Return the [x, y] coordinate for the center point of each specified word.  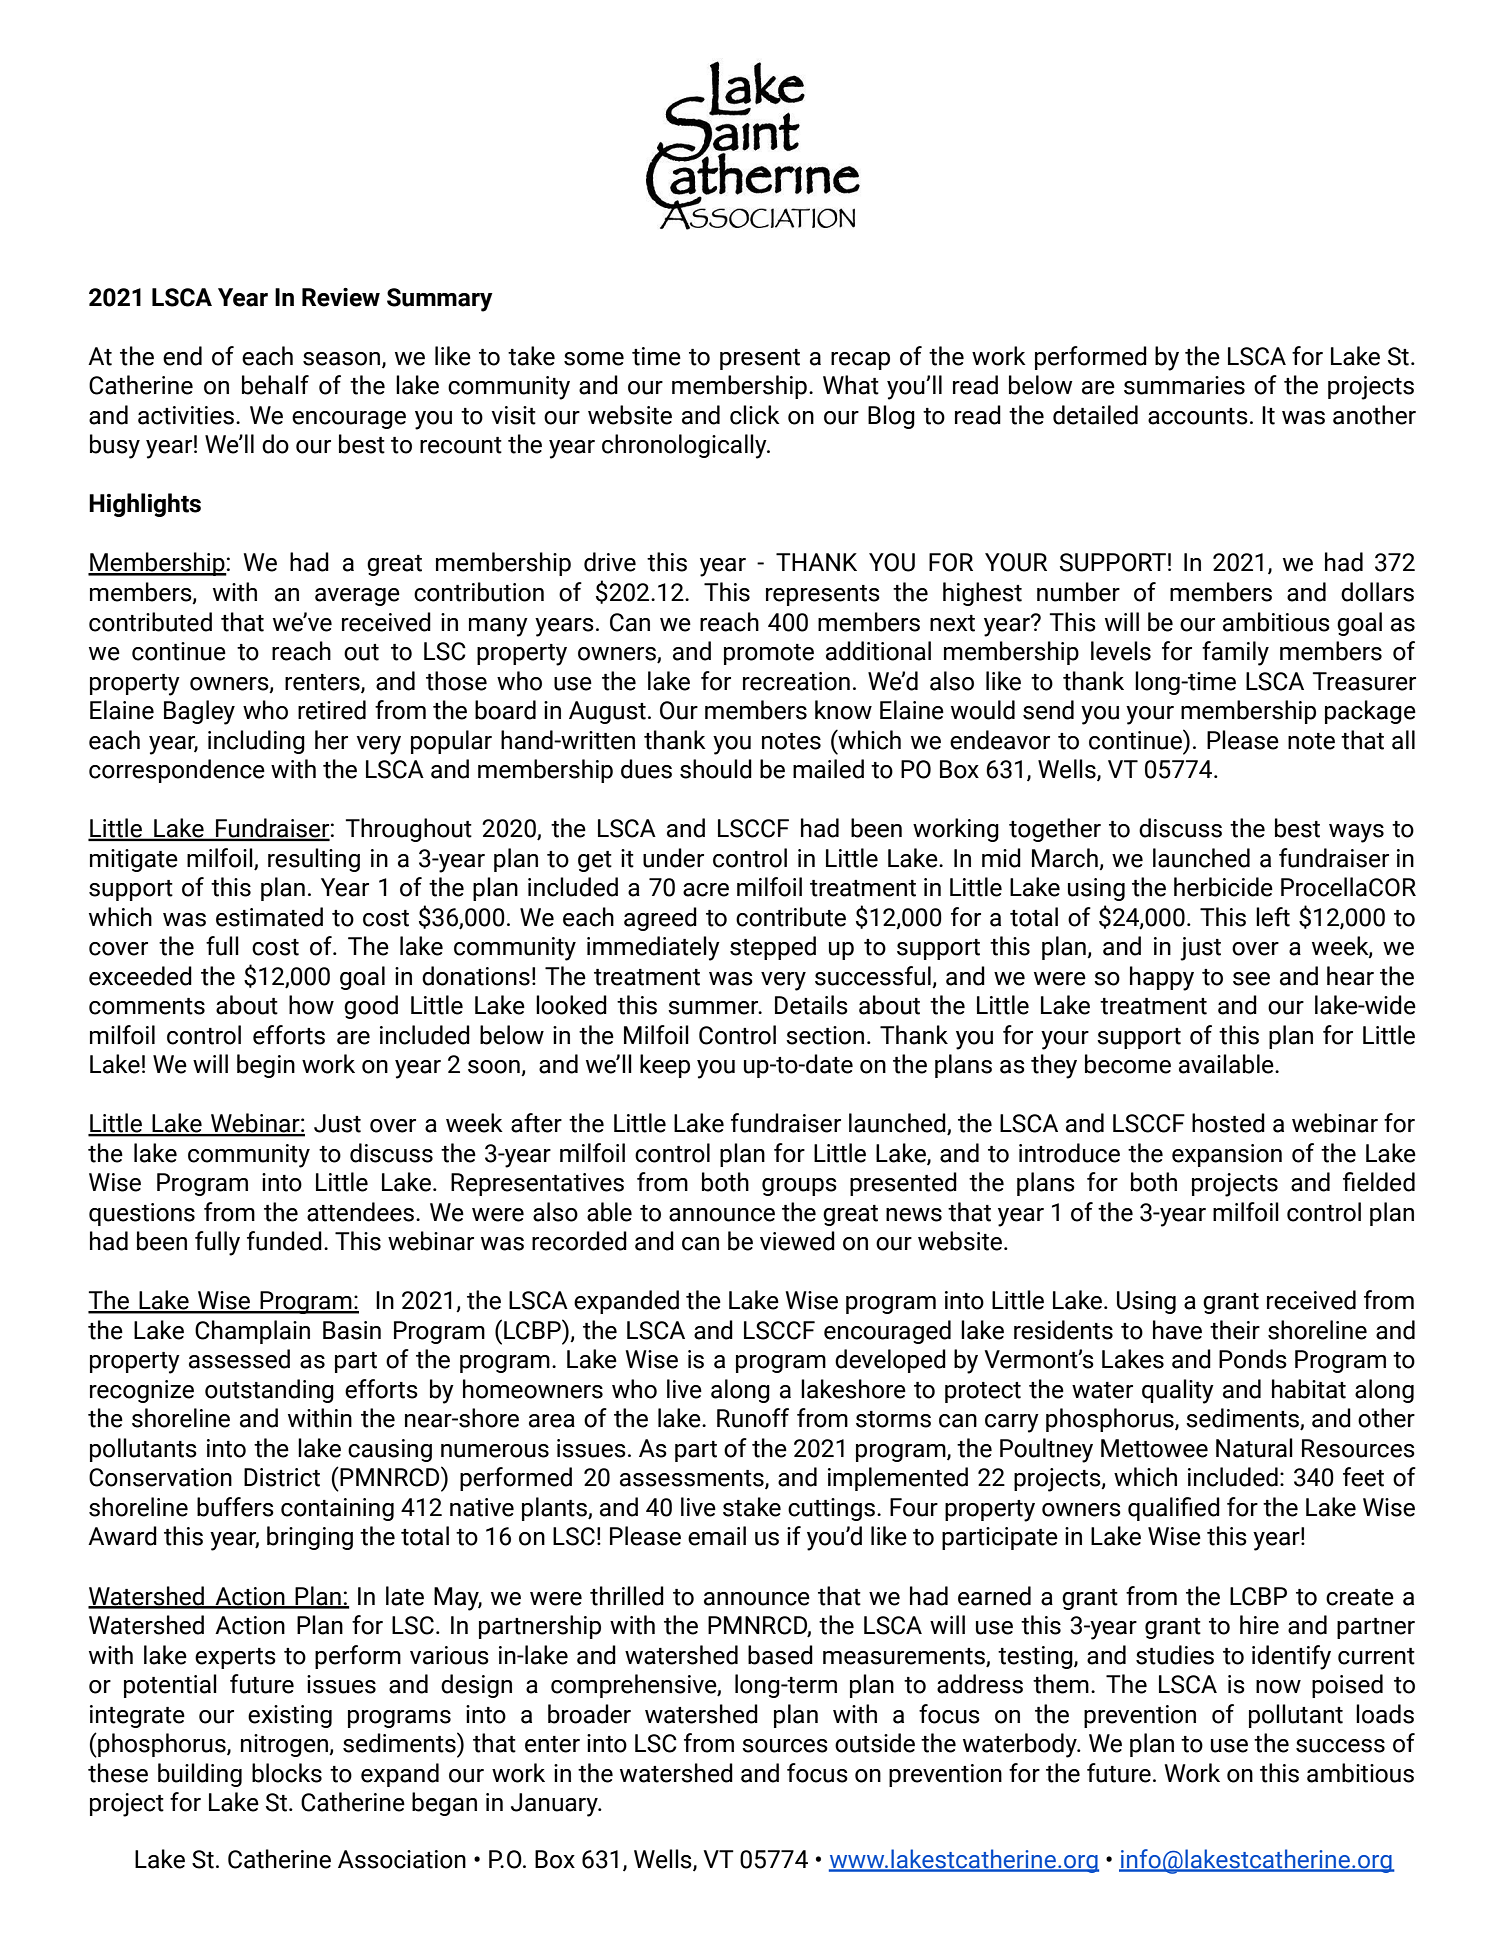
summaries [1184, 385]
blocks [287, 1773]
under [673, 858]
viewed [797, 1241]
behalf [275, 385]
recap [860, 361]
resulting [314, 860]
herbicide [1223, 887]
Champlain [252, 1332]
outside [875, 1743]
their [1235, 1330]
